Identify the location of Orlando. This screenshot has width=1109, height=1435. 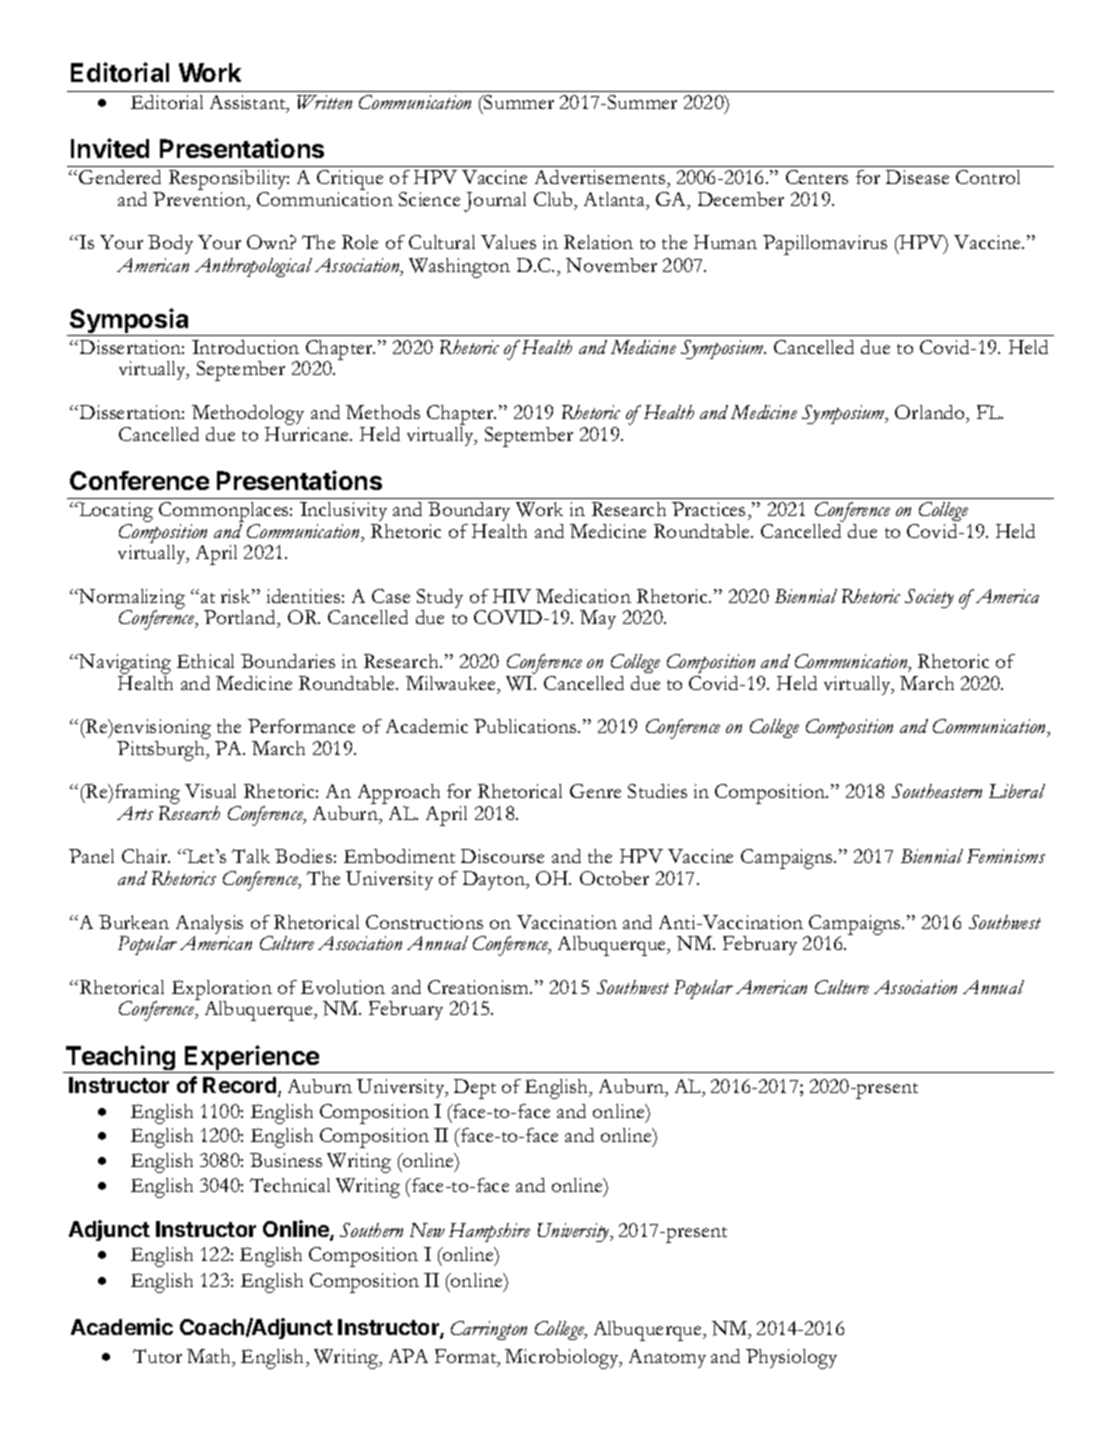
(931, 413).
